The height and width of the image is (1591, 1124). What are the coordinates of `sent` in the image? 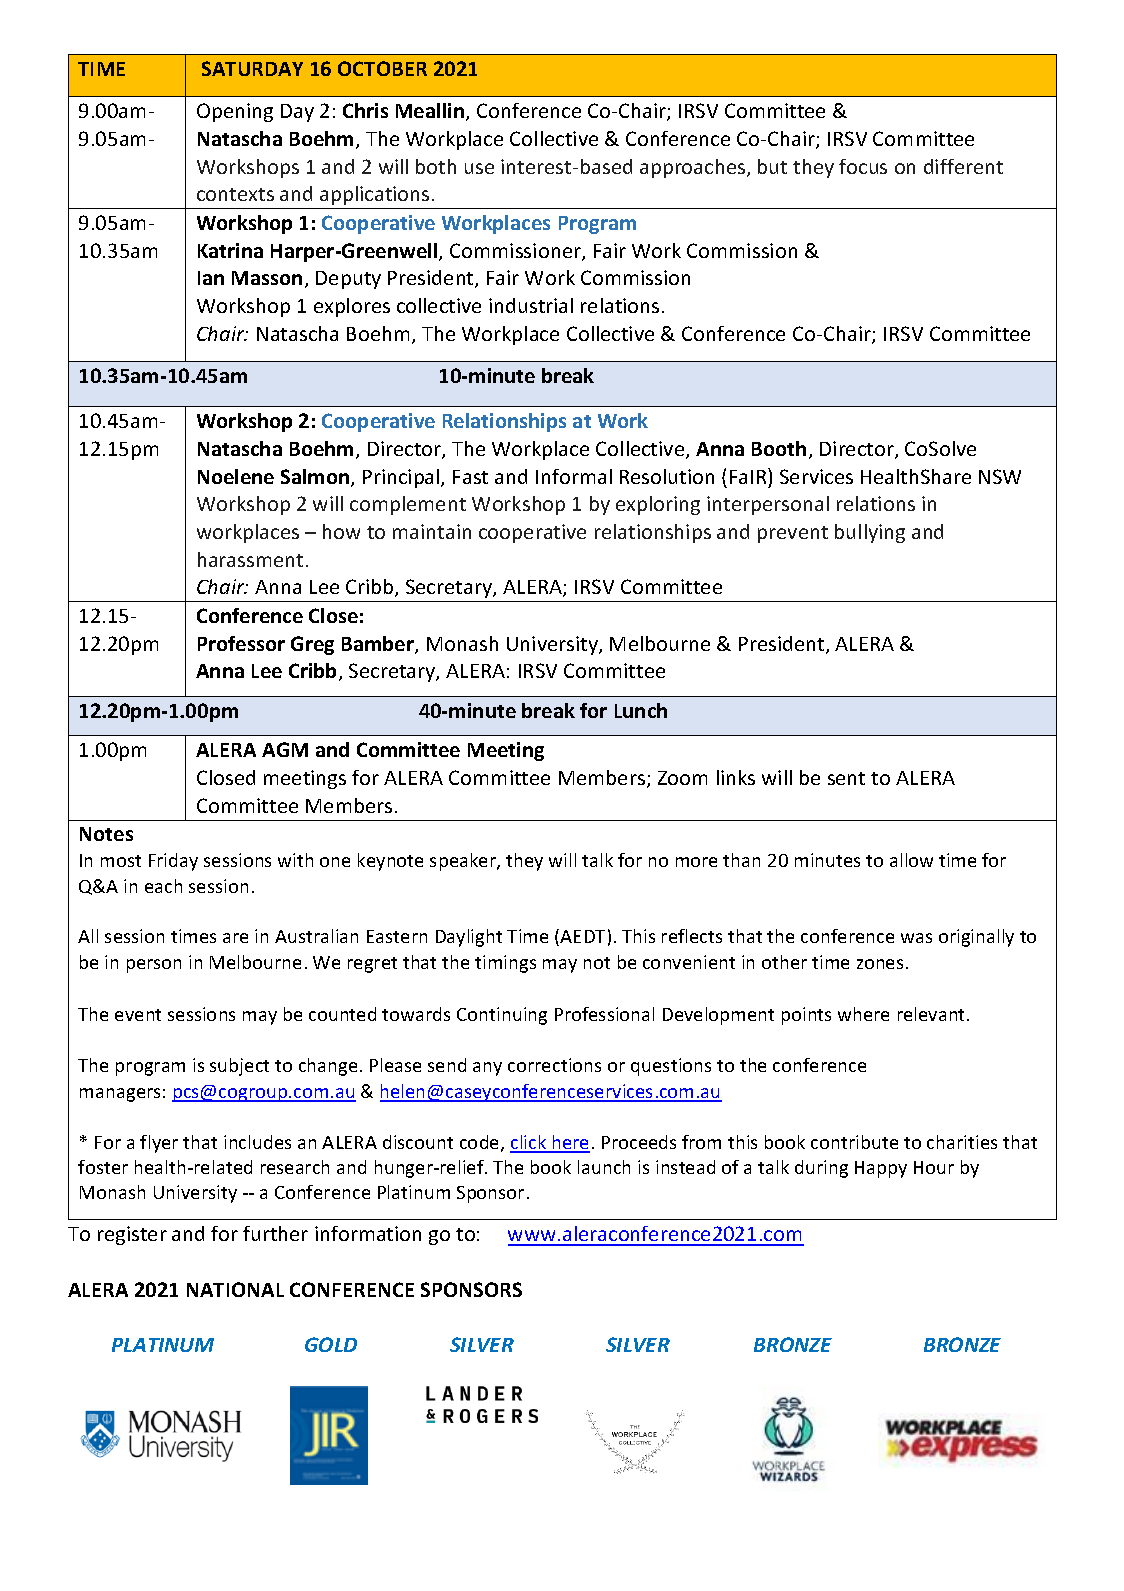 It's located at (846, 778).
